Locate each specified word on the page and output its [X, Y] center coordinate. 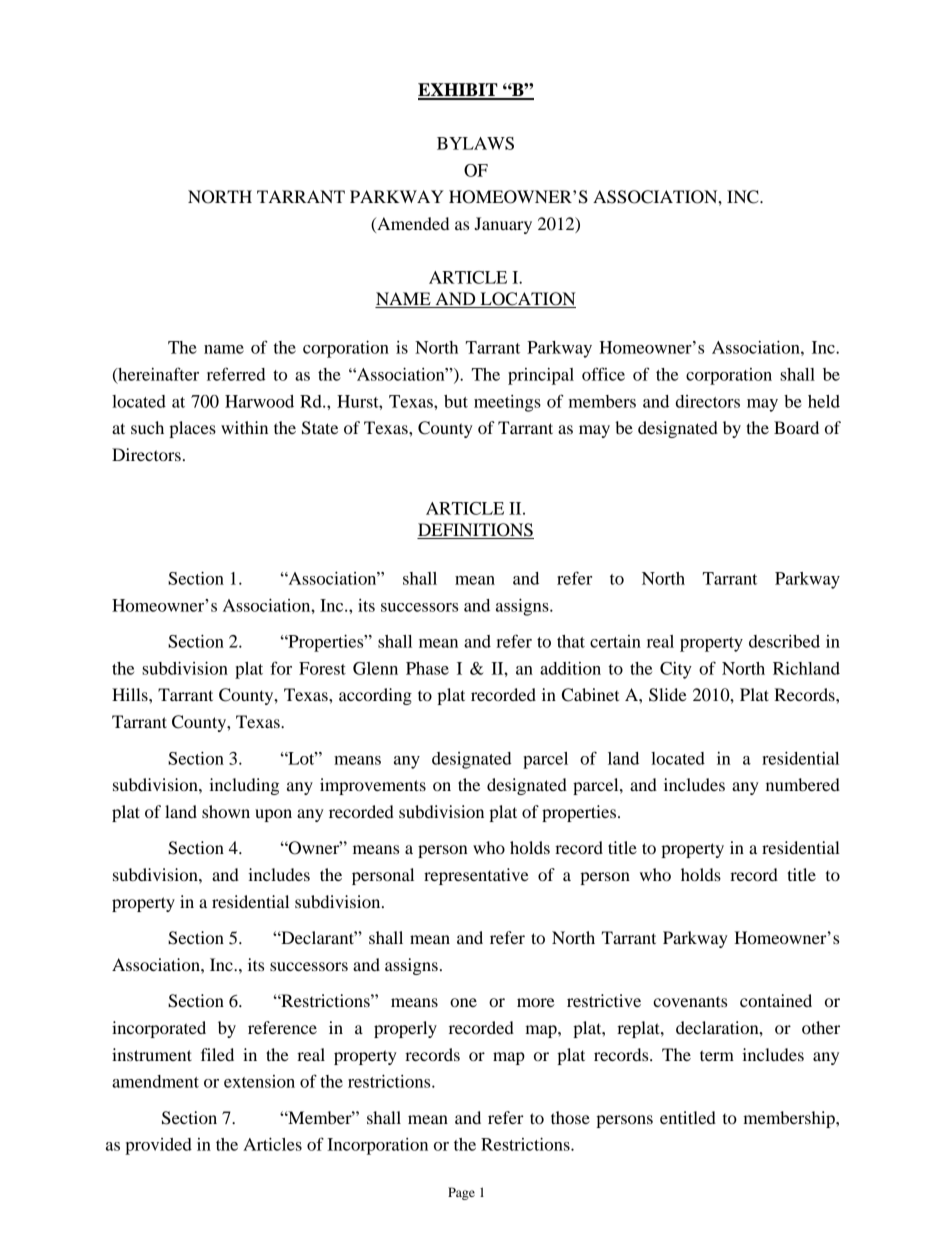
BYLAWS [475, 143]
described [784, 641]
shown [226, 811]
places [192, 429]
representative [476, 876]
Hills [131, 694]
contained [776, 1000]
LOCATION [527, 300]
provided [158, 1146]
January [503, 225]
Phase [427, 668]
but [456, 401]
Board [796, 427]
